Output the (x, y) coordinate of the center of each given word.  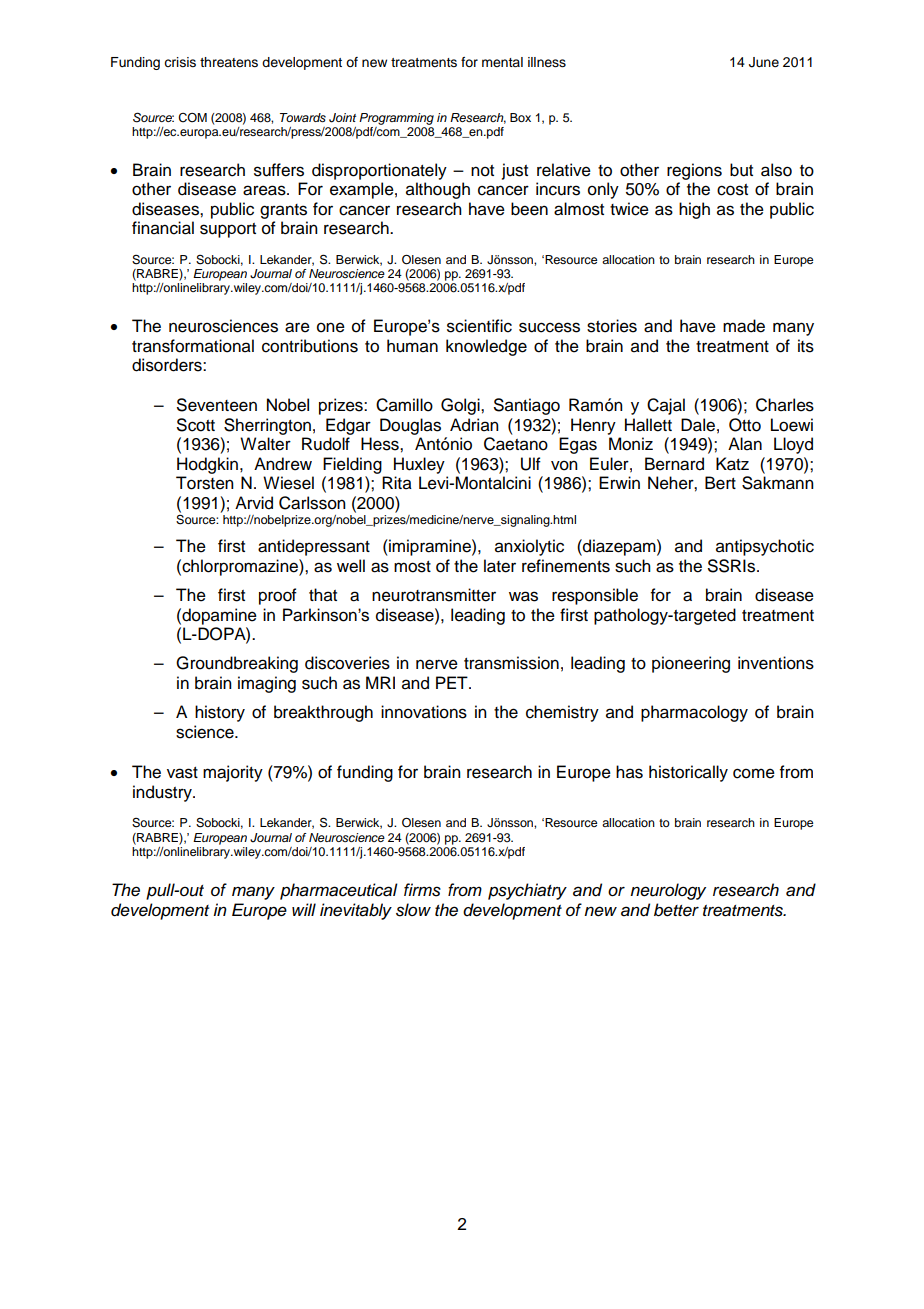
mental (502, 62)
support (228, 230)
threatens (229, 62)
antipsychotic (765, 547)
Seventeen (217, 405)
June (764, 62)
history (220, 713)
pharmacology (694, 713)
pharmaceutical (339, 891)
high (694, 210)
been (529, 209)
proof (278, 596)
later (500, 566)
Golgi (461, 406)
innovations (424, 712)
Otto (745, 425)
